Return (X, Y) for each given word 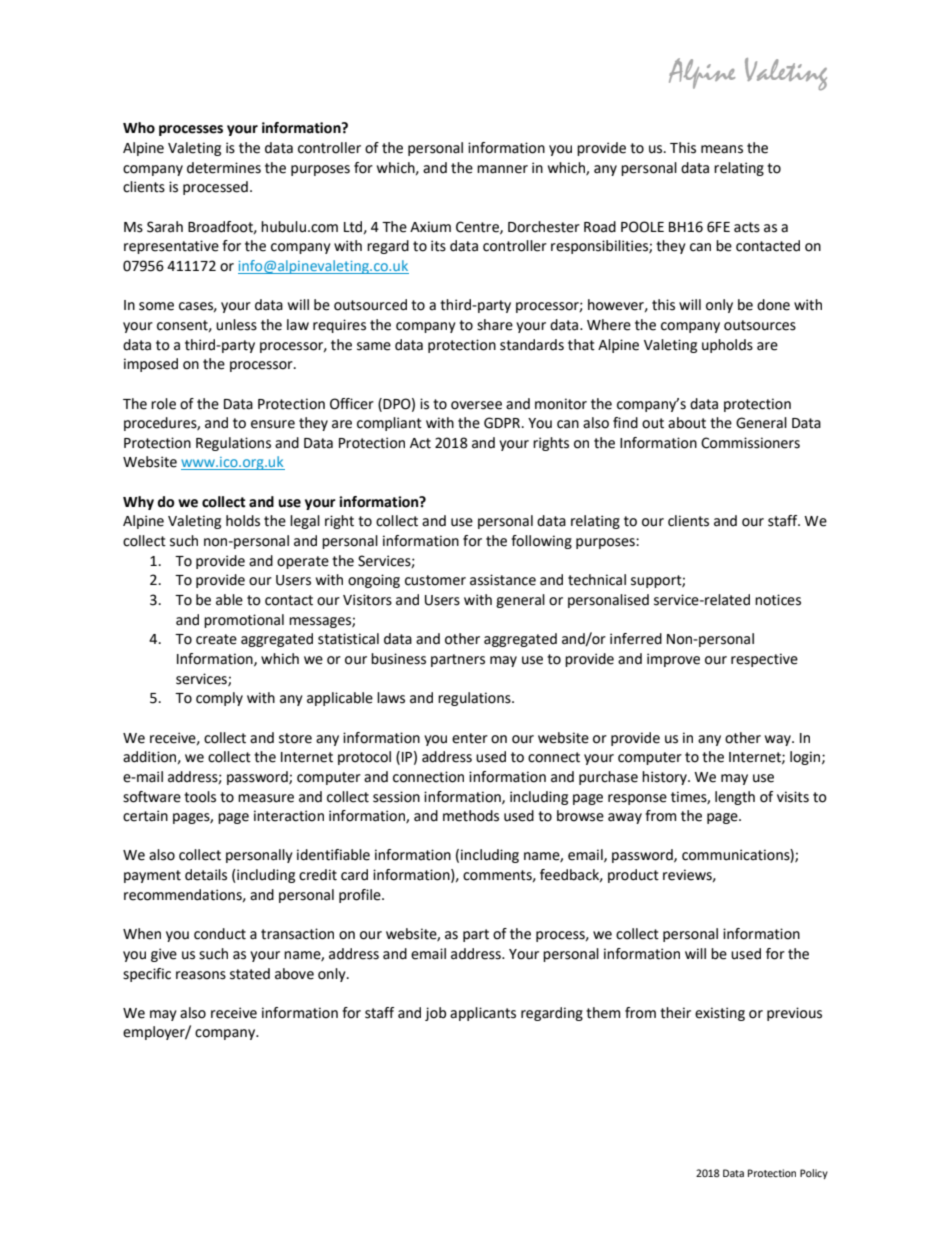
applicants (483, 1014)
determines (224, 168)
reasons (201, 975)
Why (138, 503)
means (722, 149)
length (735, 798)
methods (471, 816)
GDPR (503, 423)
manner (502, 169)
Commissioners (750, 443)
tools (200, 797)
